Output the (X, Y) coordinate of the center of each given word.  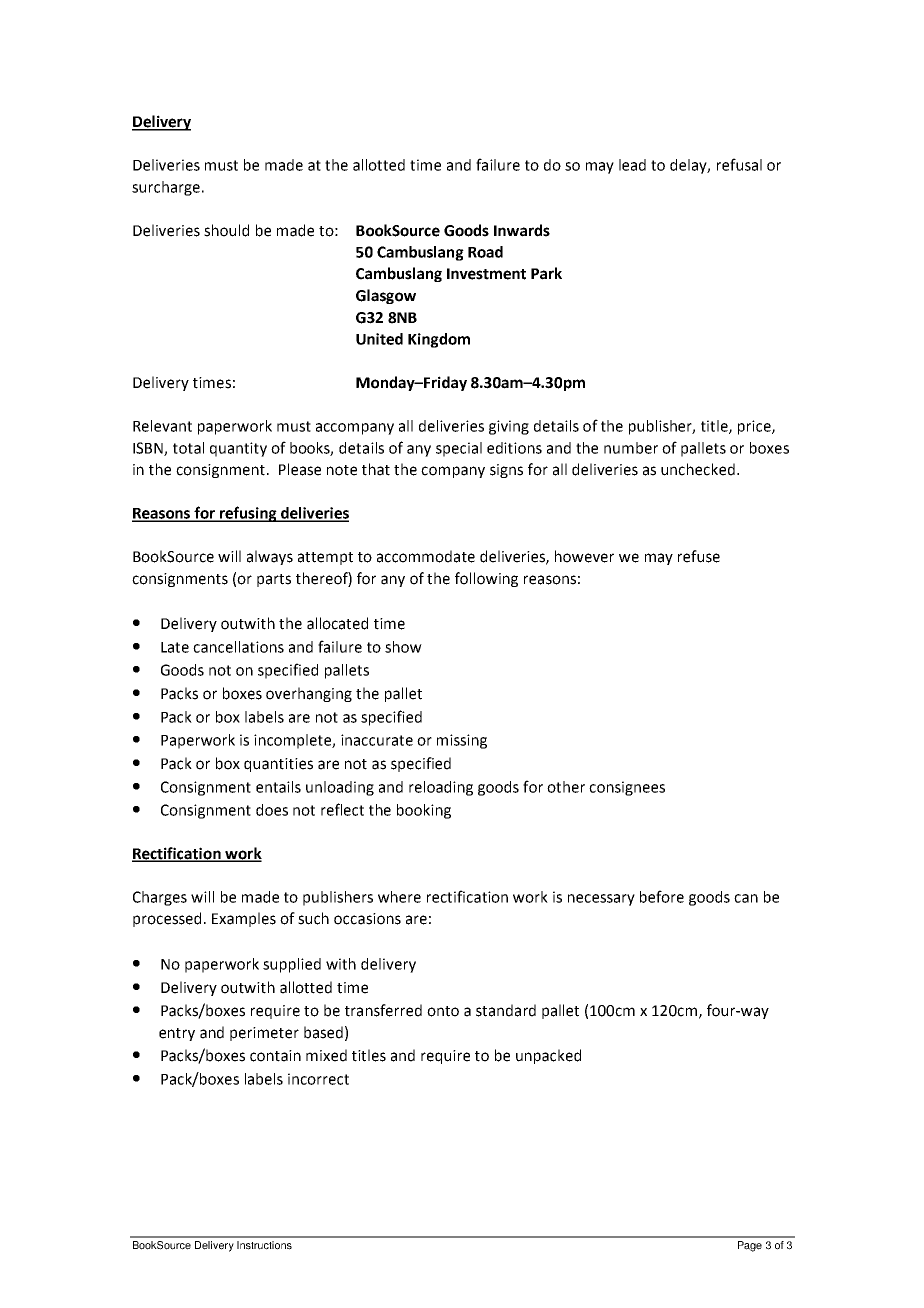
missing (462, 741)
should (226, 230)
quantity (238, 449)
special (459, 449)
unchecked (698, 469)
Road (485, 252)
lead (632, 165)
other (566, 787)
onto (443, 1011)
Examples (244, 919)
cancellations (238, 647)
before (662, 896)
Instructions (264, 1245)
